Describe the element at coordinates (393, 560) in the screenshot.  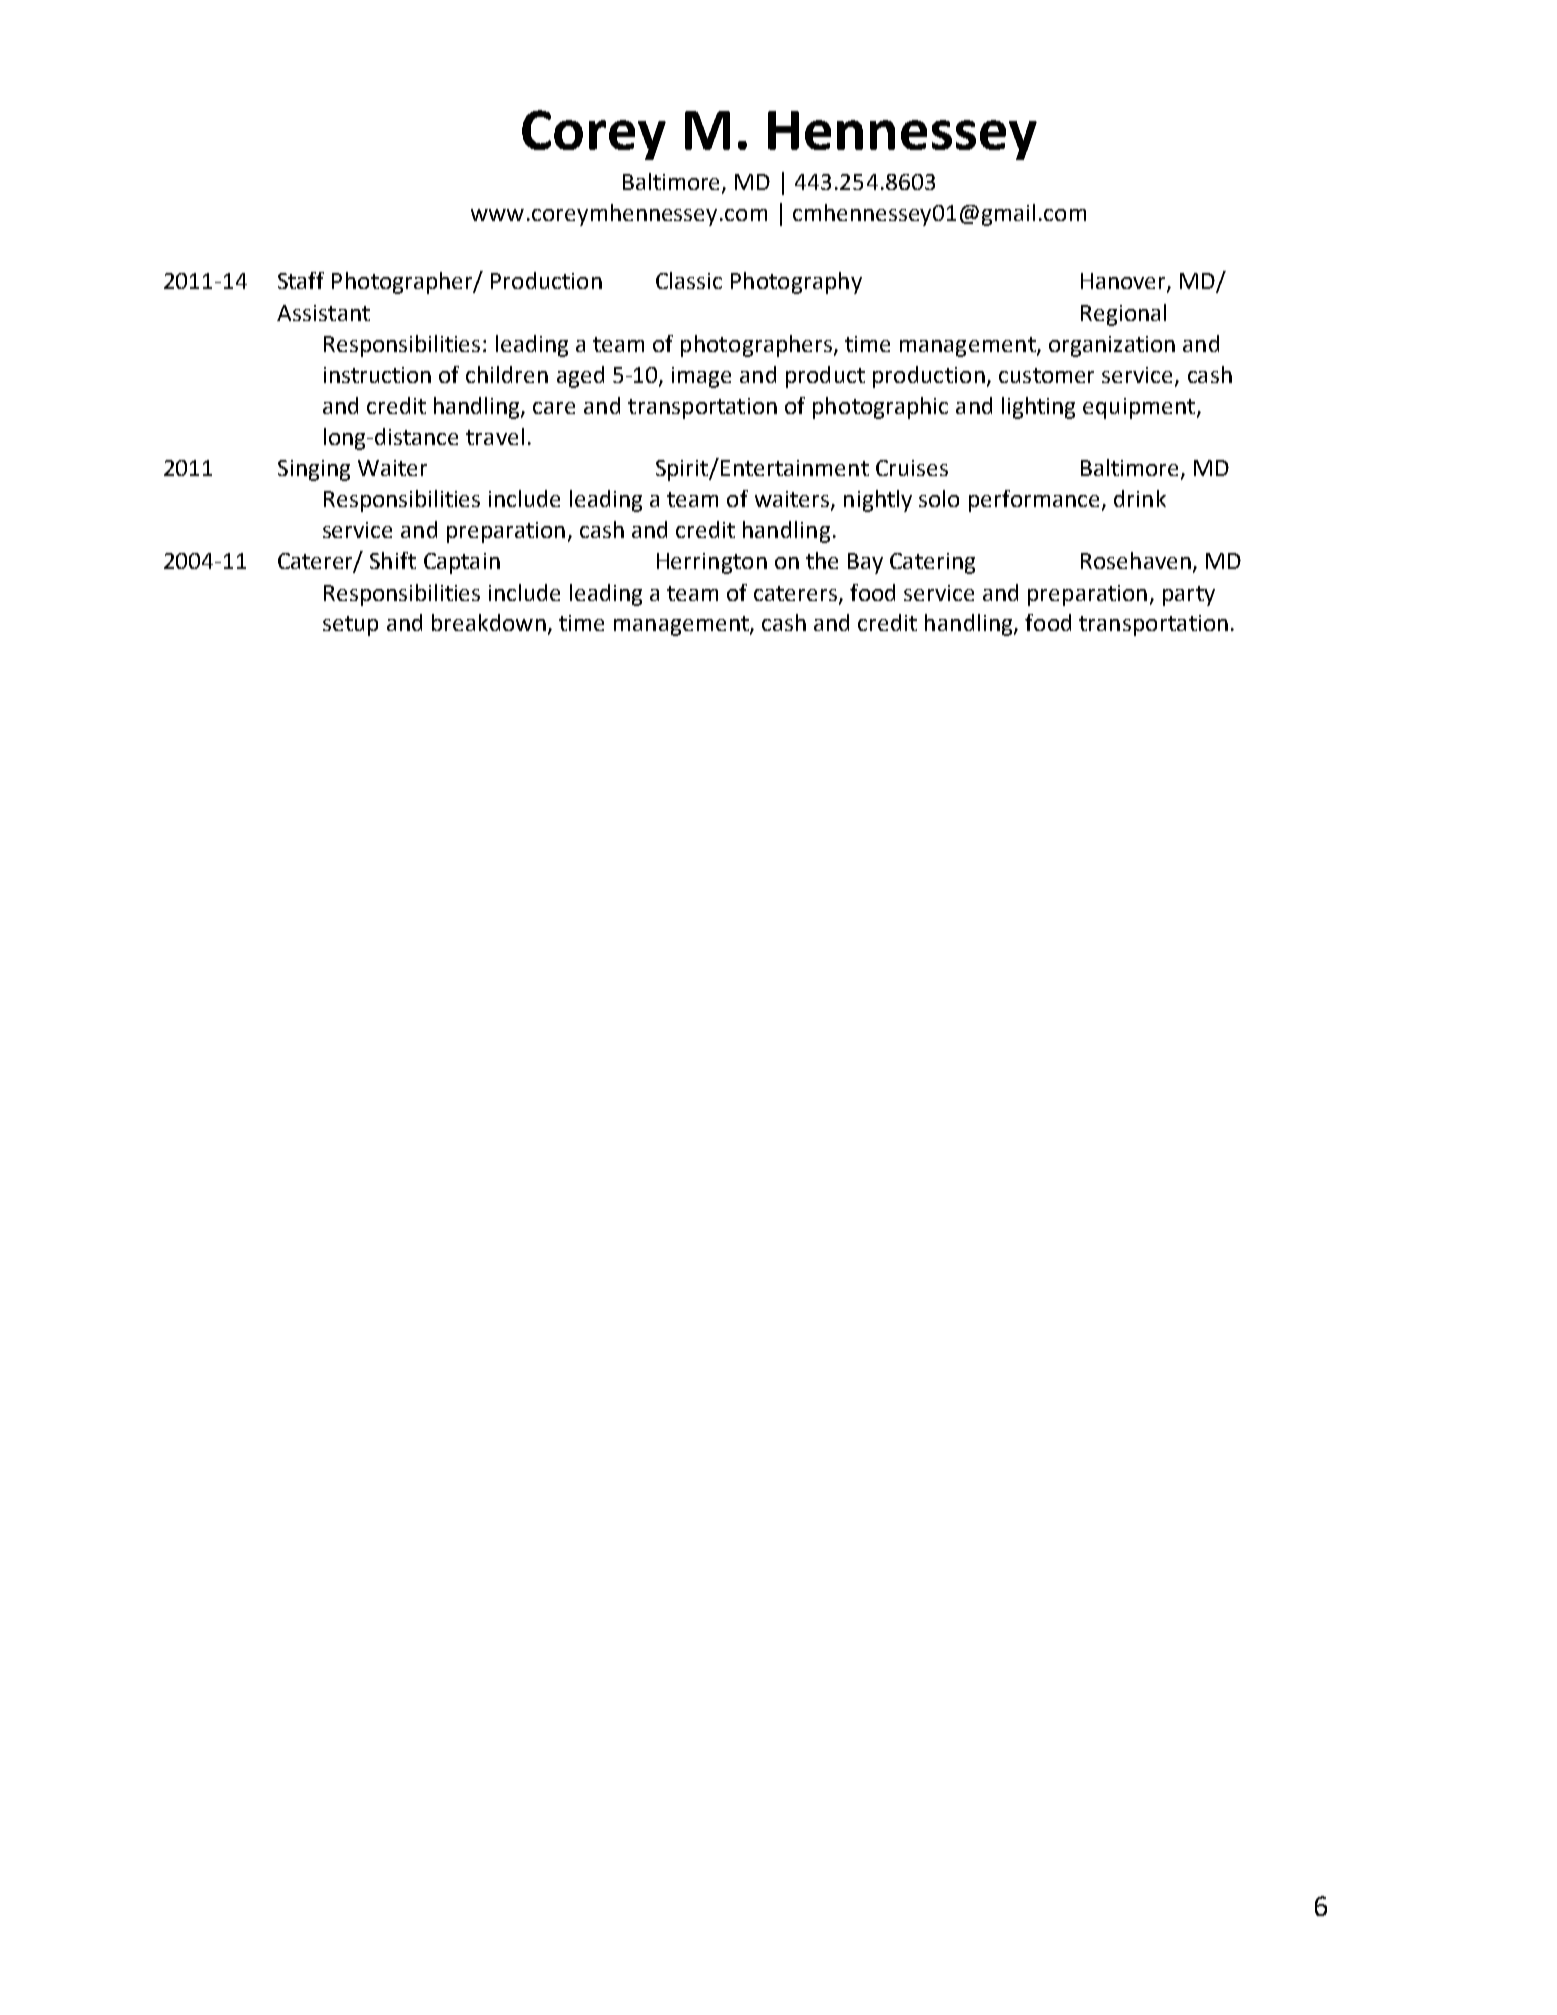
I see `Shift` at that location.
